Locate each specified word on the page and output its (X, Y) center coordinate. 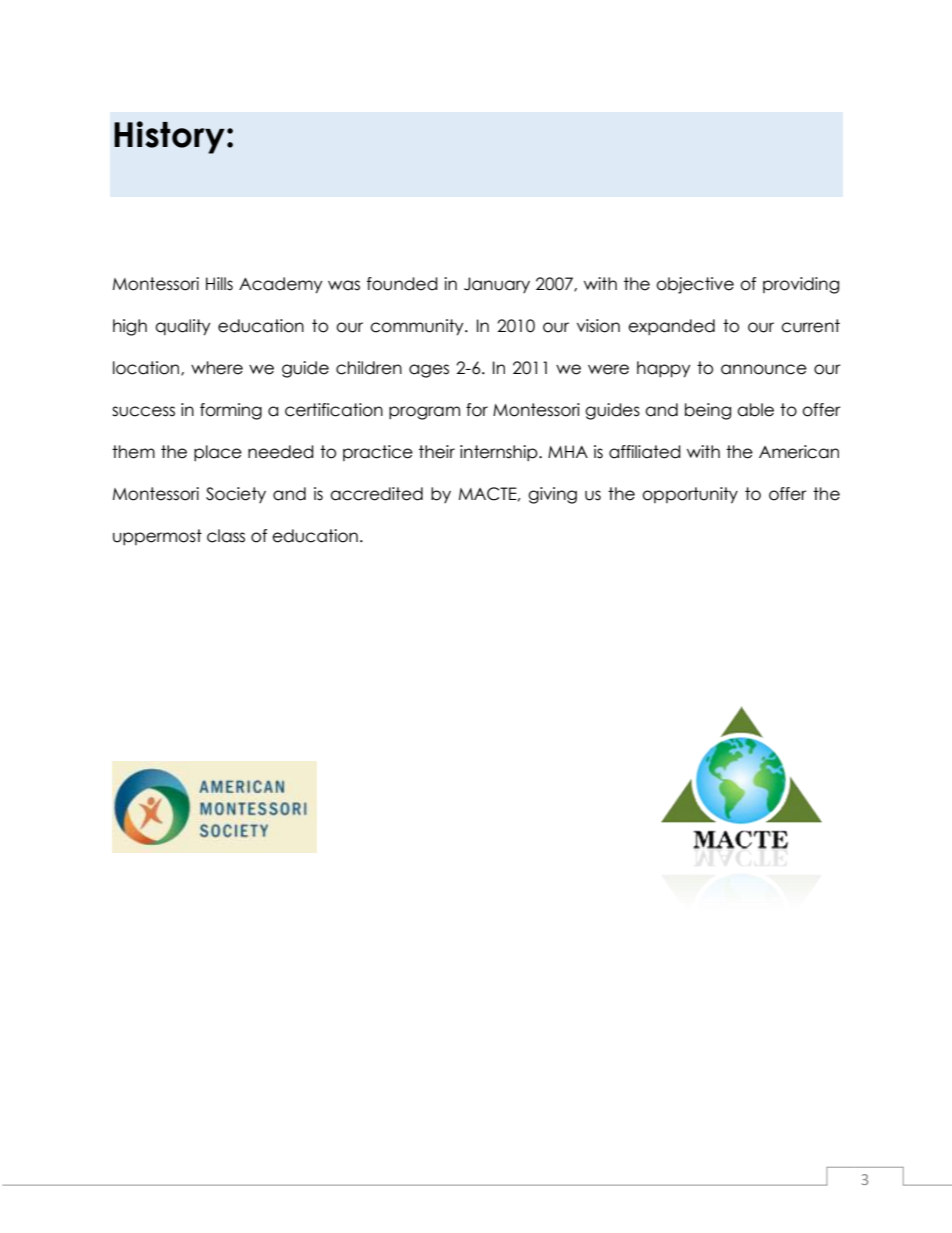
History (169, 137)
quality (183, 327)
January (497, 285)
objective (695, 285)
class (226, 536)
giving (552, 495)
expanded (671, 327)
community (418, 327)
